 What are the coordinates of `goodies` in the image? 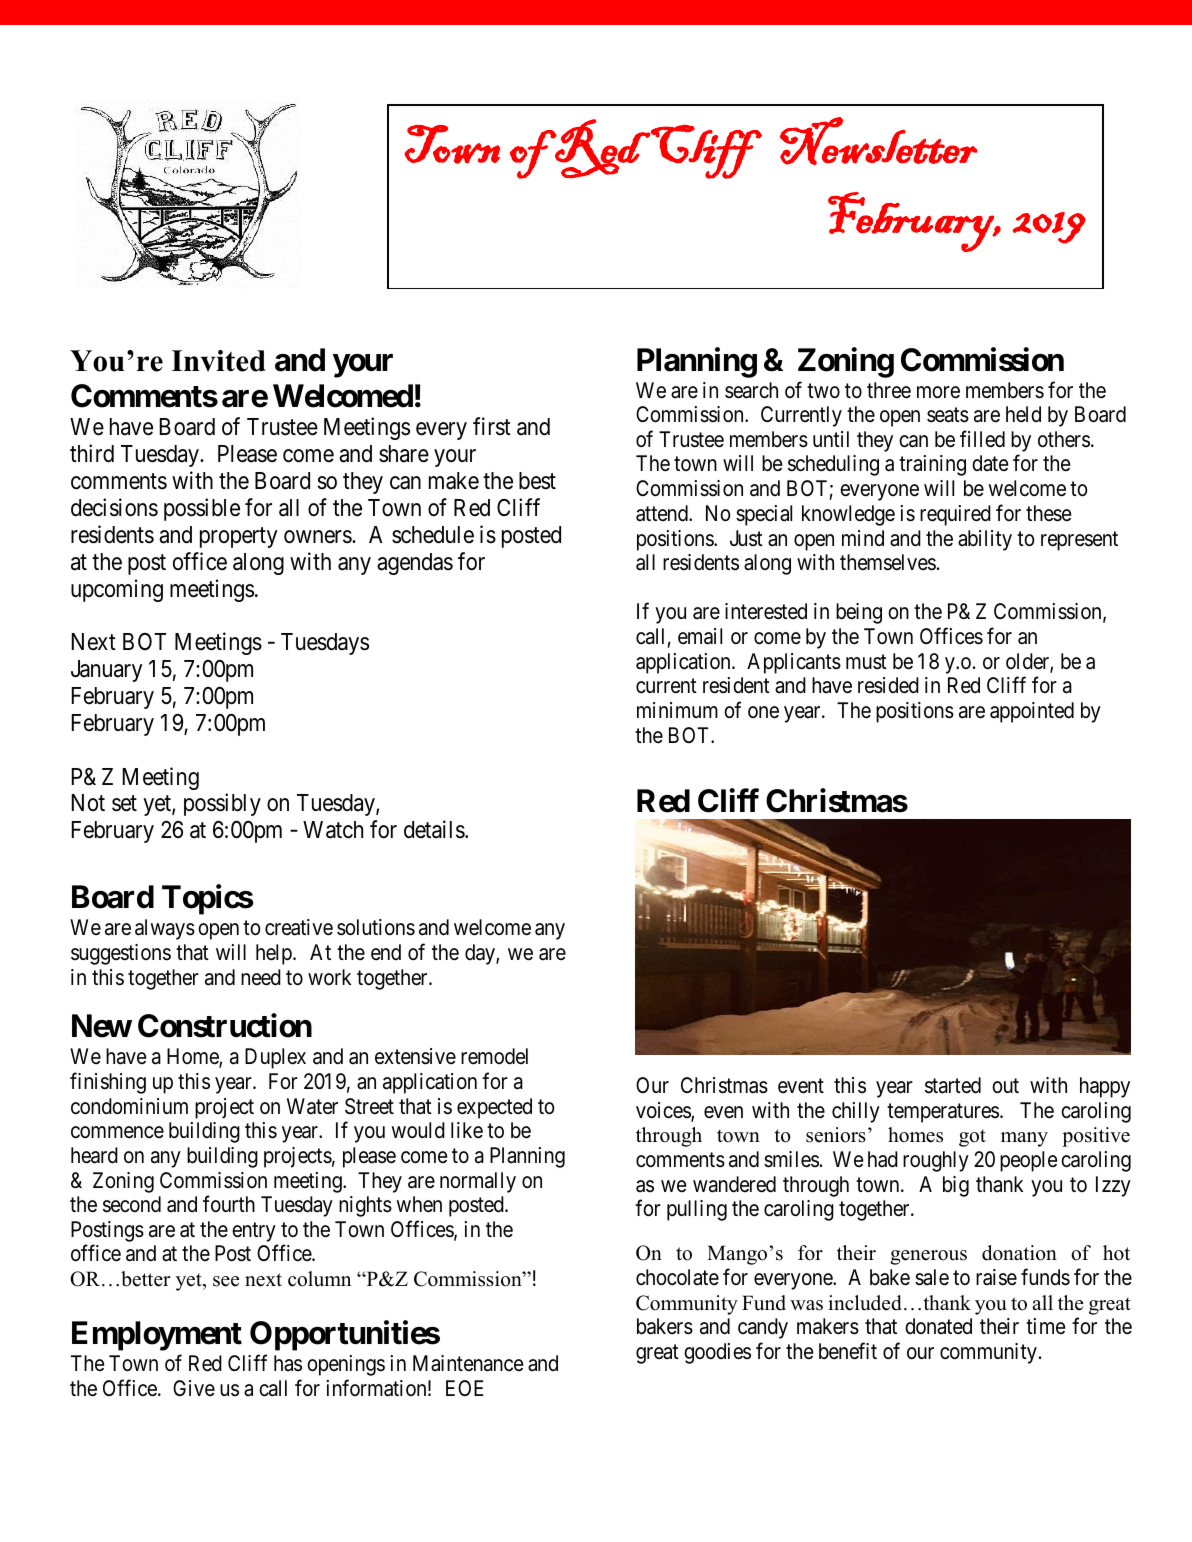 It's located at (717, 1353).
